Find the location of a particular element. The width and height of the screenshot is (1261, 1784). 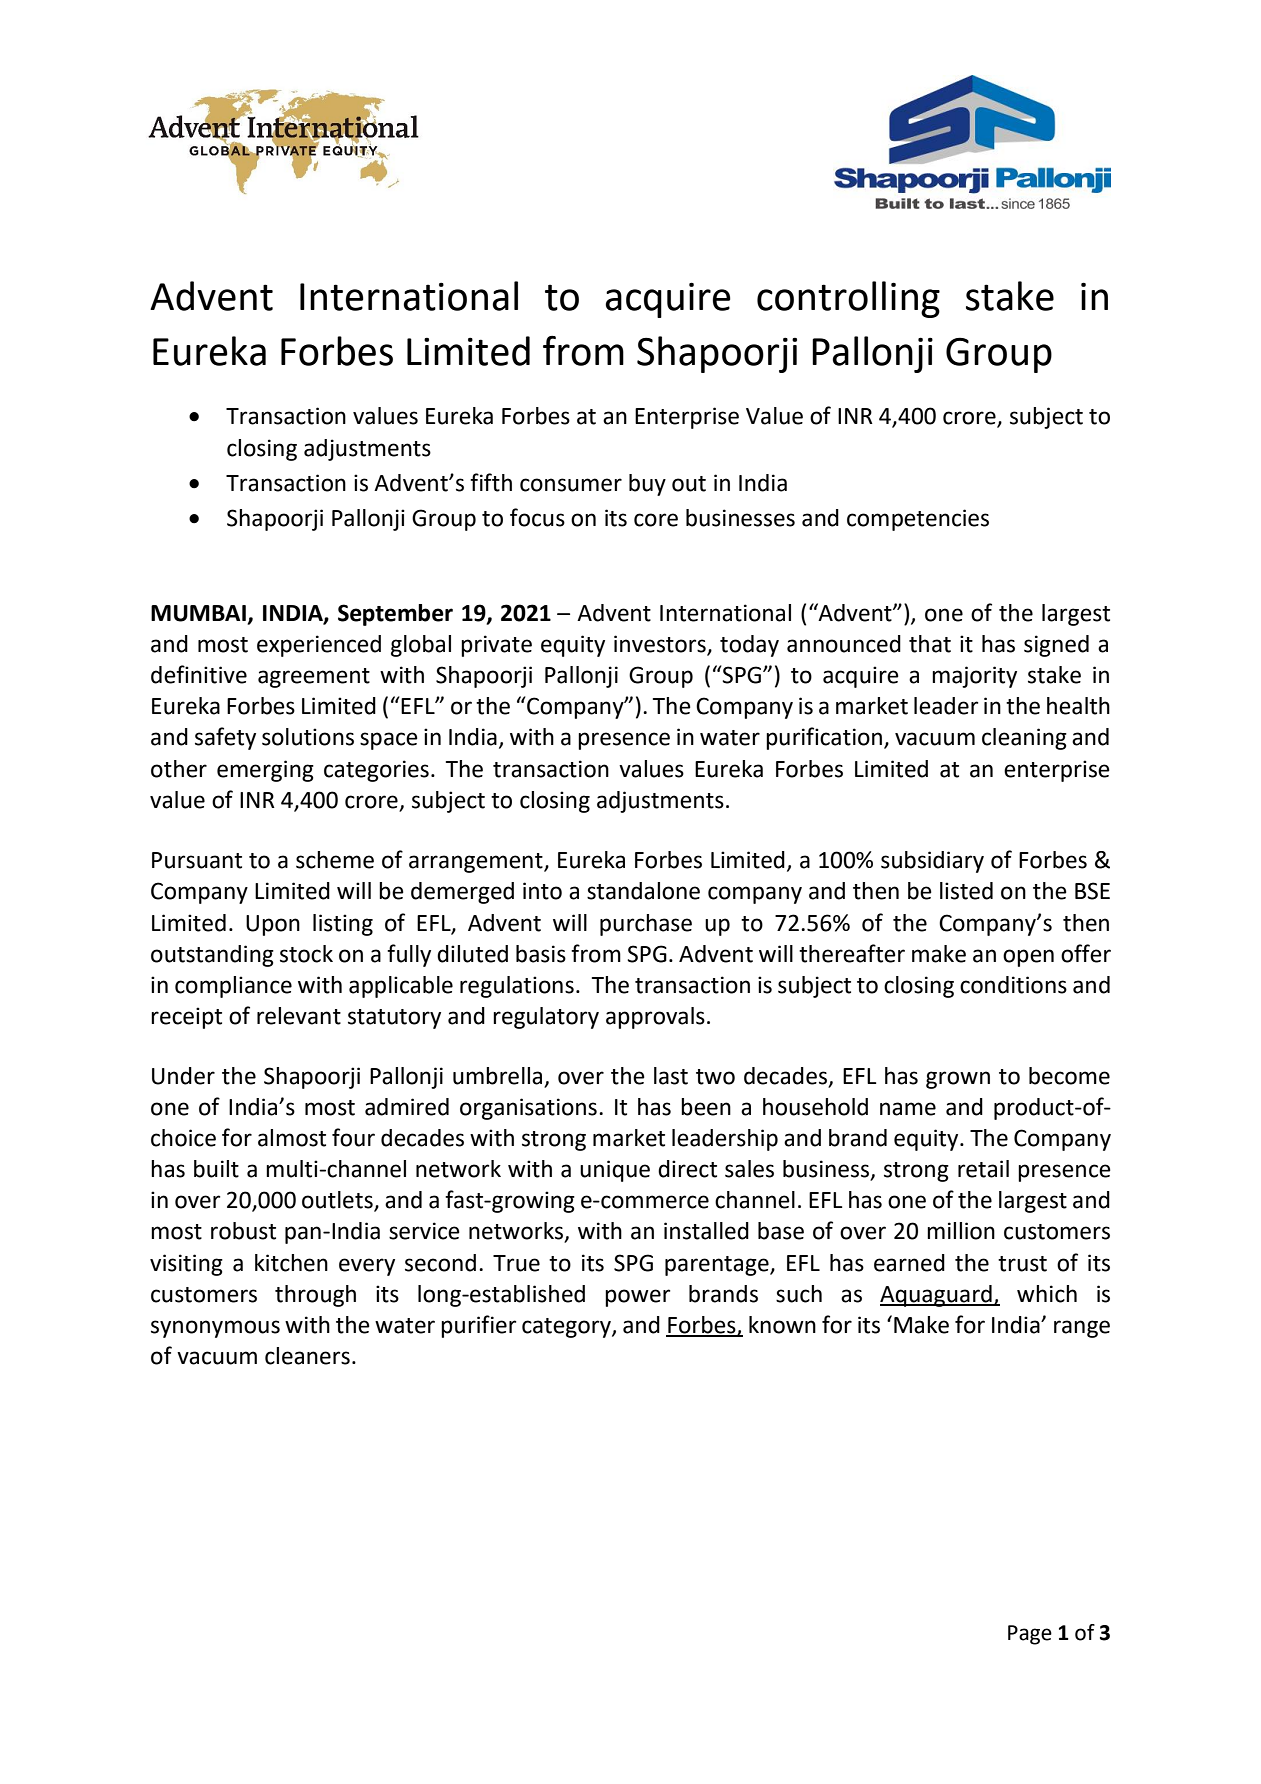

buy is located at coordinates (647, 485).
